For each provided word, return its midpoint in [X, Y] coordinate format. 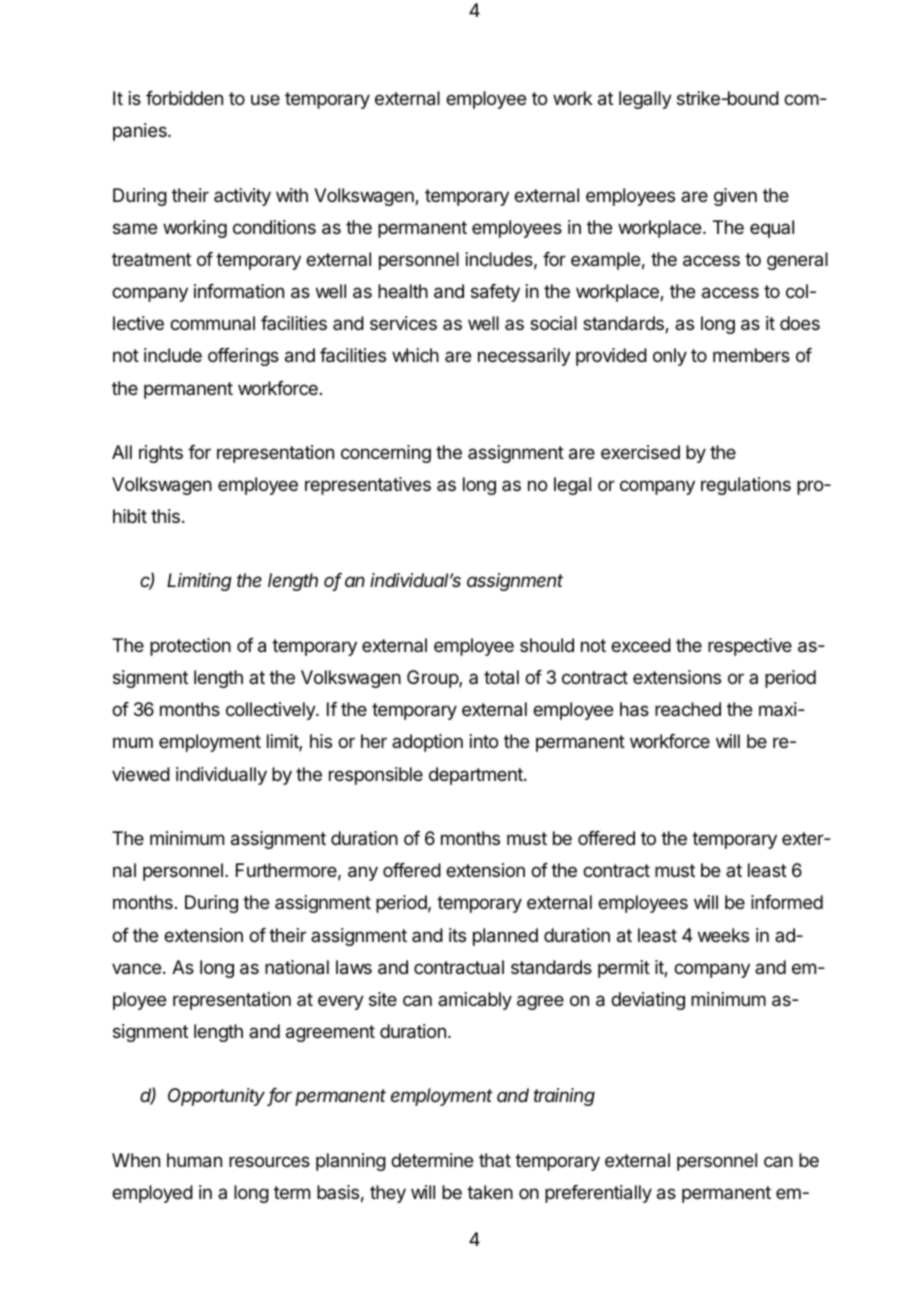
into [484, 741]
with [292, 195]
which [415, 355]
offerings [243, 357]
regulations [746, 486]
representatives [368, 486]
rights [161, 454]
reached [688, 709]
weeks [723, 935]
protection [190, 647]
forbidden [184, 98]
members [751, 355]
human [194, 1160]
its [457, 935]
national [297, 967]
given [735, 197]
